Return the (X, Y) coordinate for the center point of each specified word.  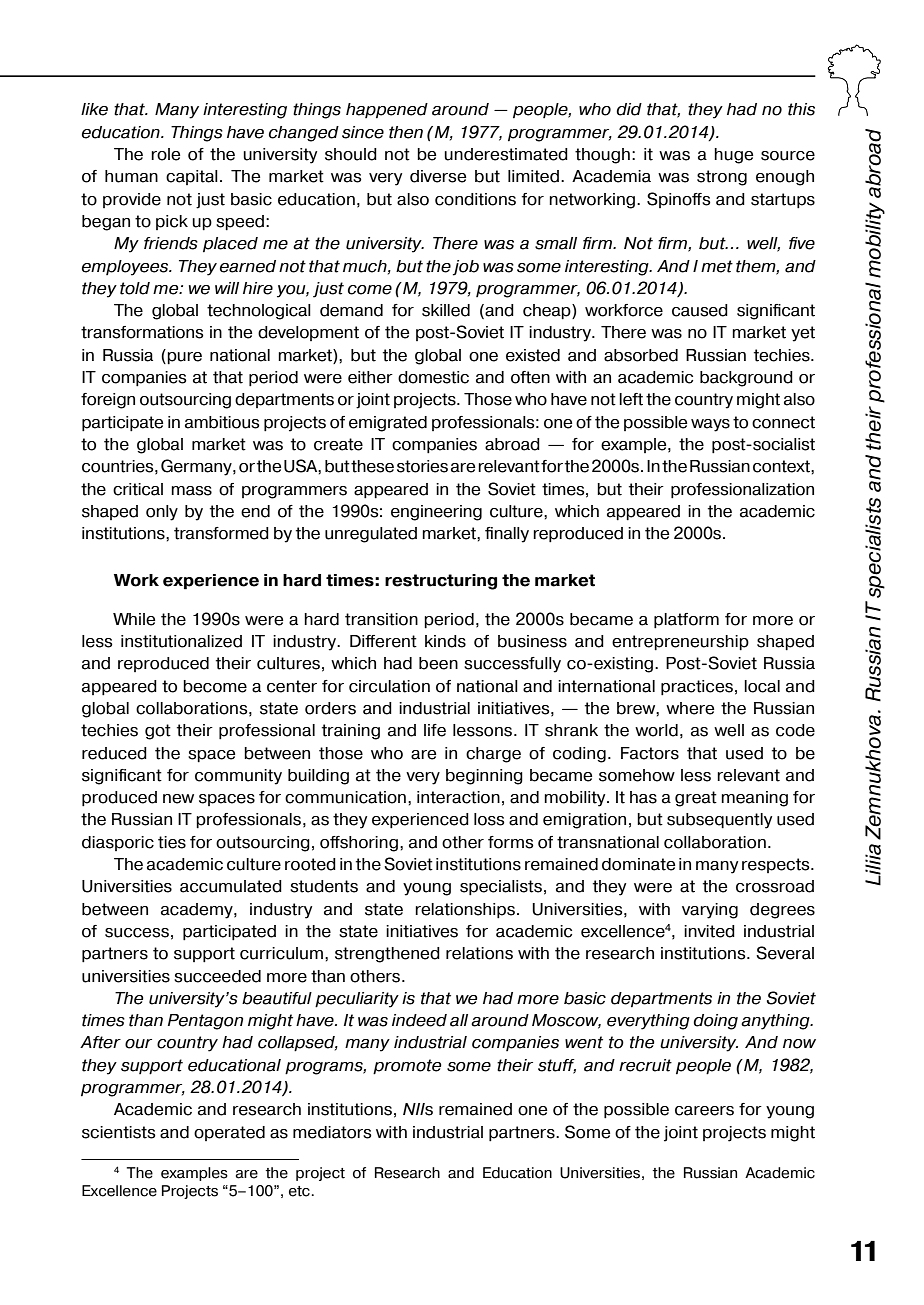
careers (704, 1111)
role (165, 154)
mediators (332, 1132)
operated (229, 1133)
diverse (438, 176)
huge (733, 156)
